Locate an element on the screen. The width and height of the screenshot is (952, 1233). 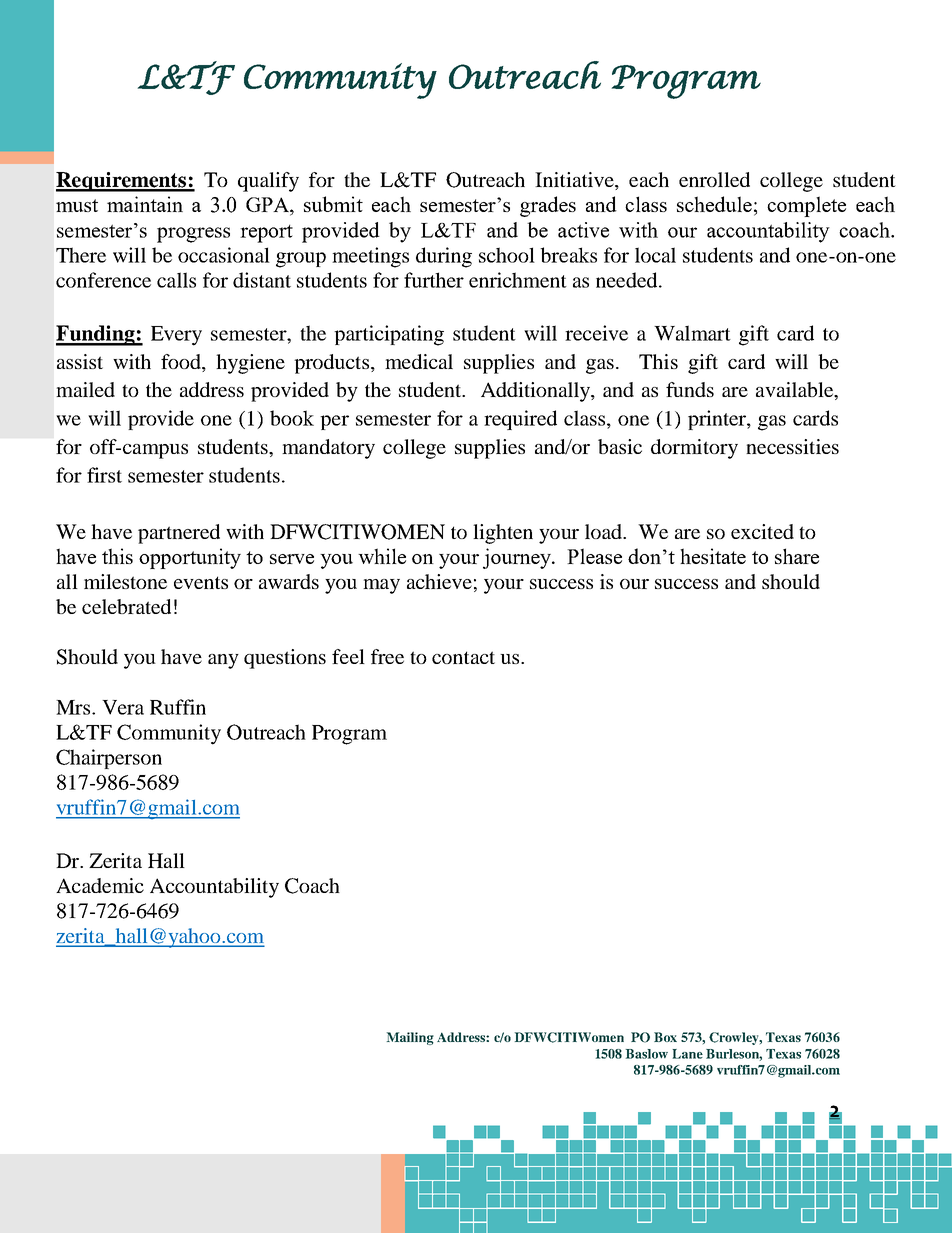
celebrated is located at coordinates (126, 606).
